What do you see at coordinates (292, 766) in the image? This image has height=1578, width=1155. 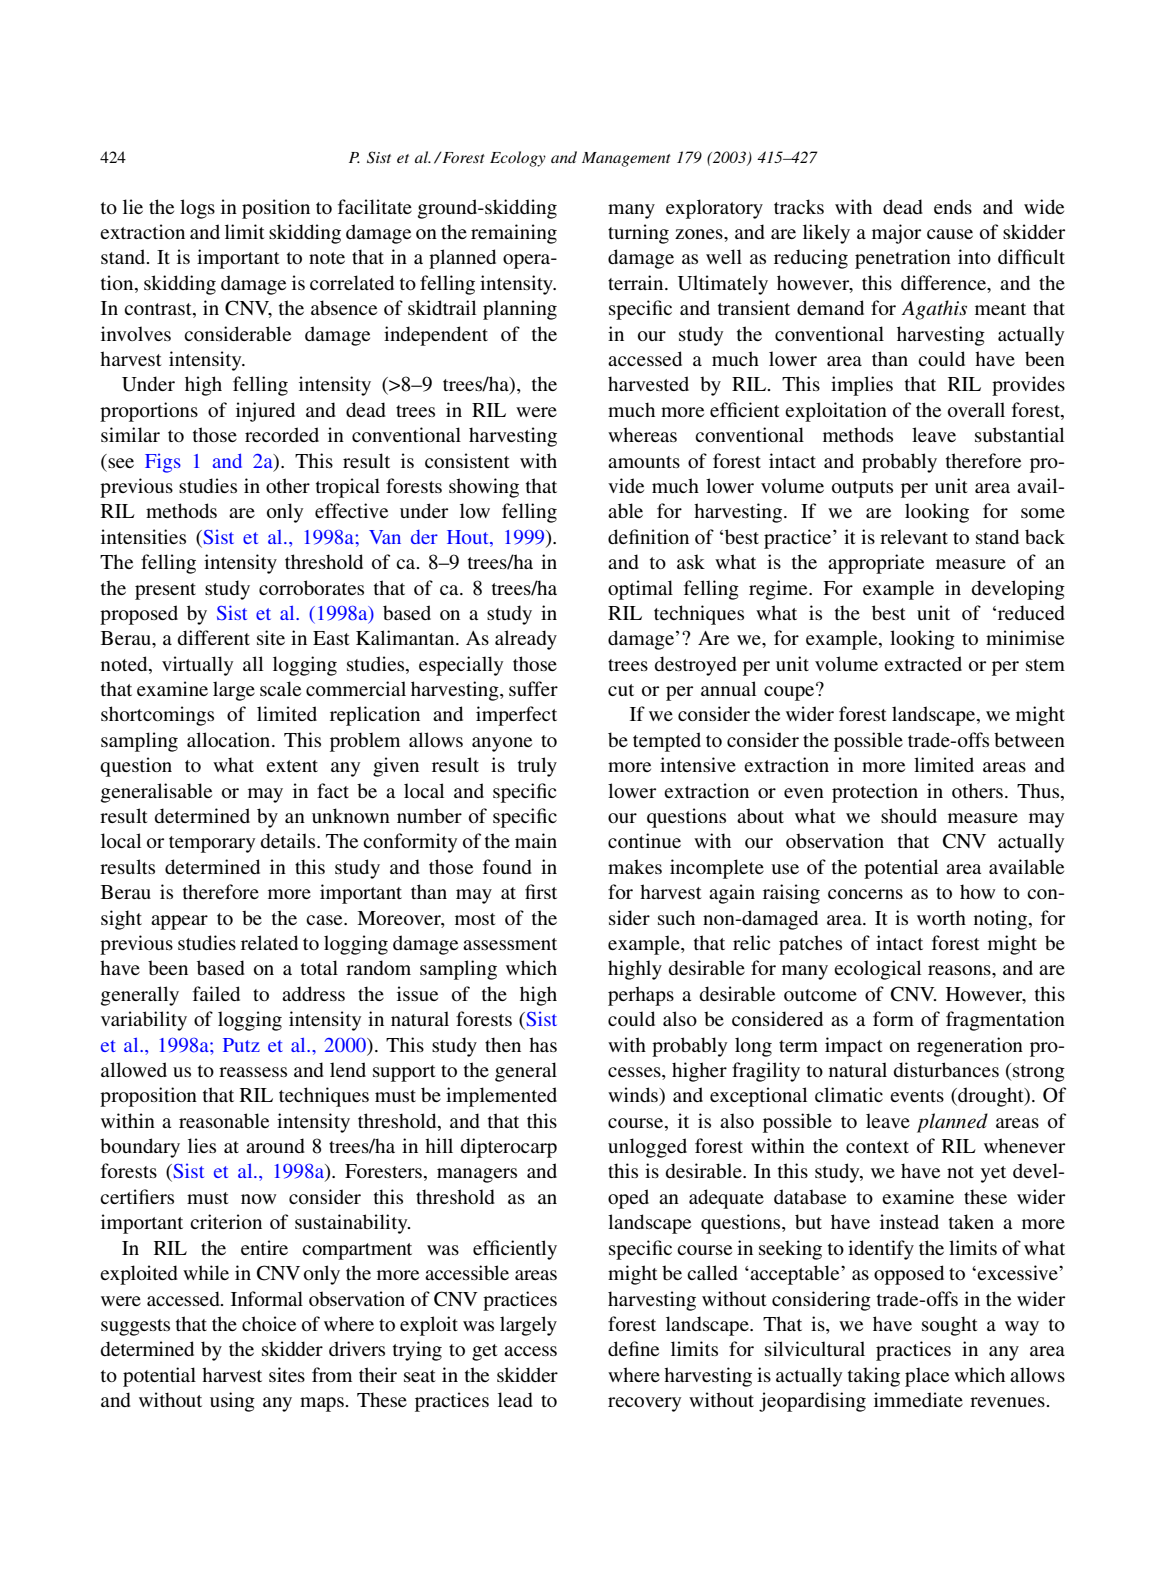 I see `extent` at bounding box center [292, 766].
